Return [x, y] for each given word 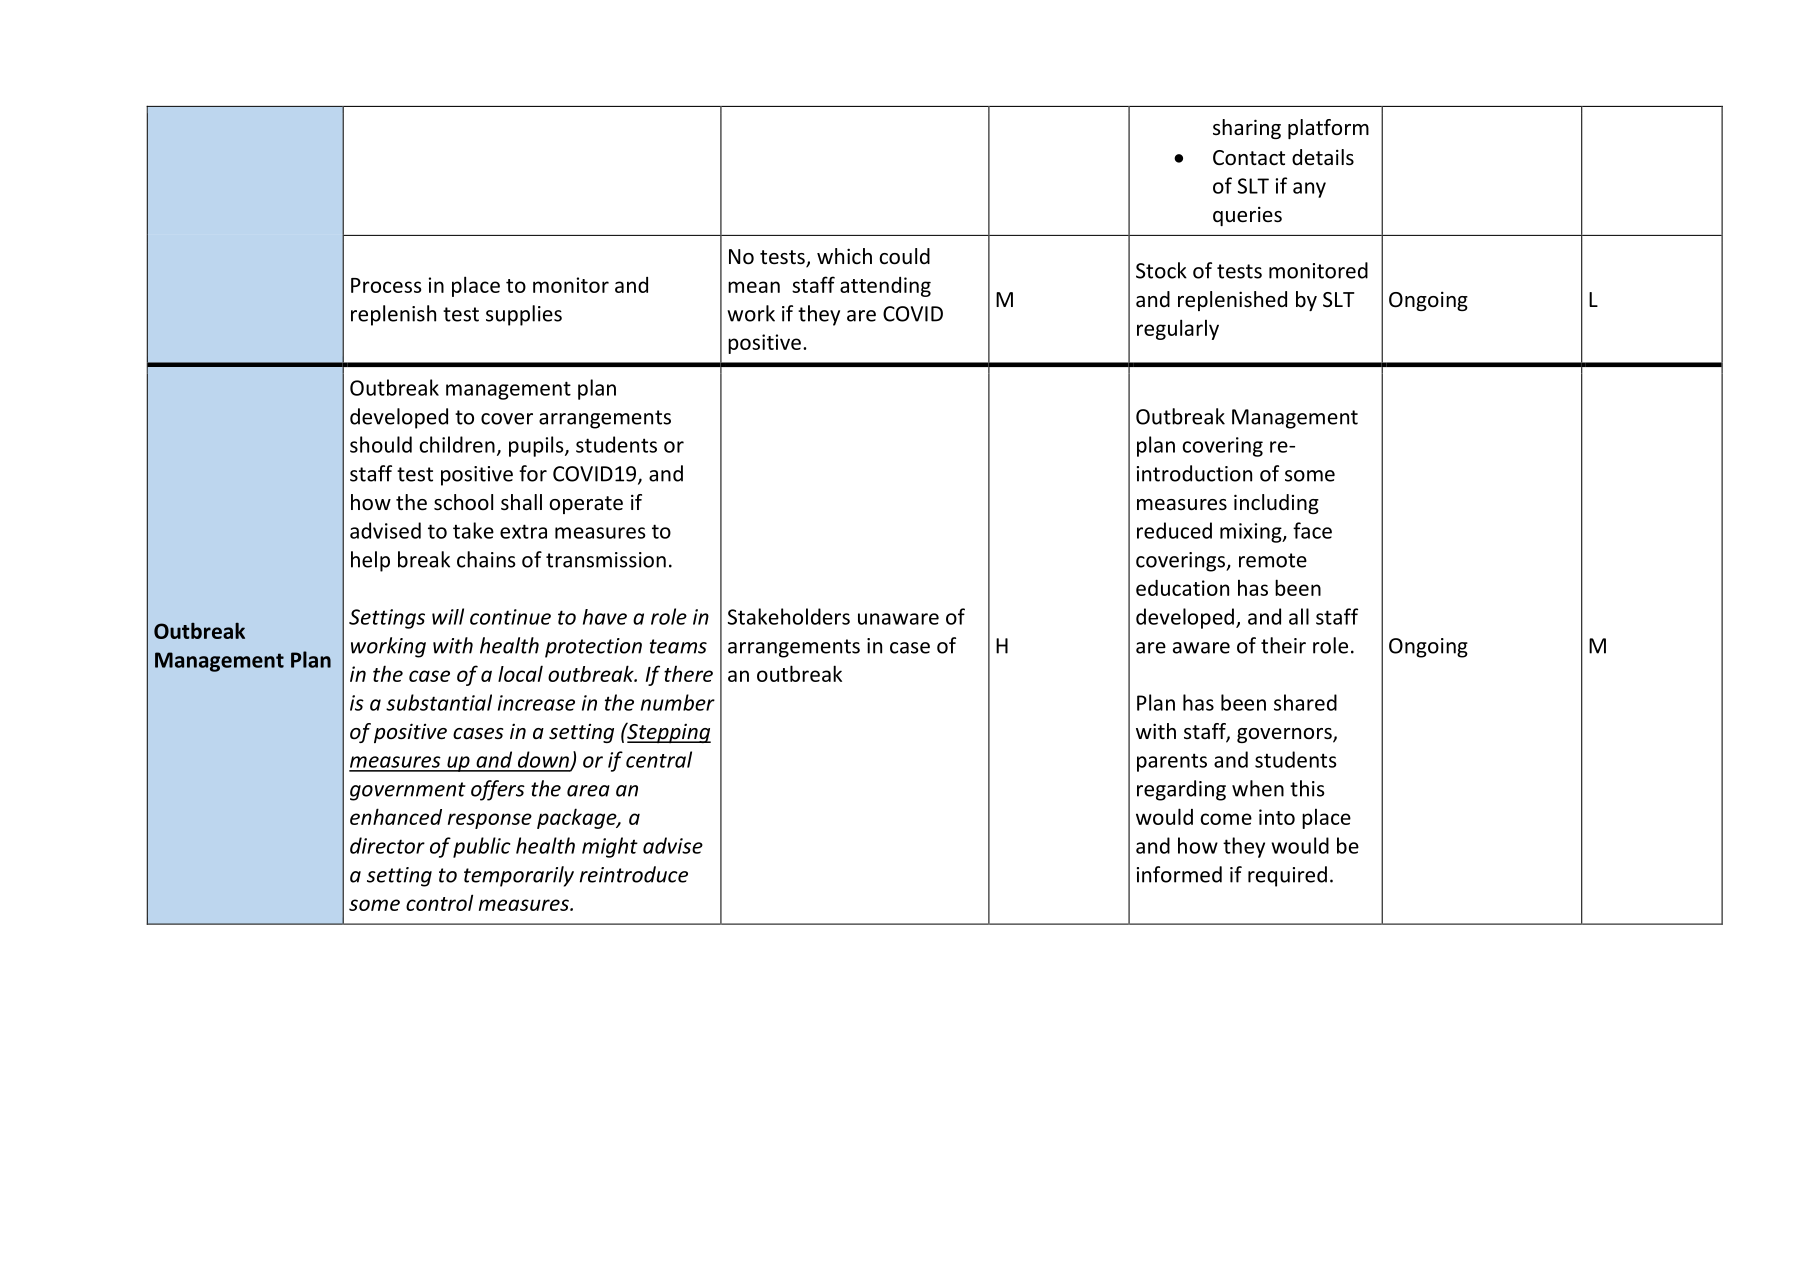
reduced [1174, 530]
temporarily [519, 876]
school [463, 502]
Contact [1249, 158]
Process [386, 285]
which [844, 256]
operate [586, 505]
